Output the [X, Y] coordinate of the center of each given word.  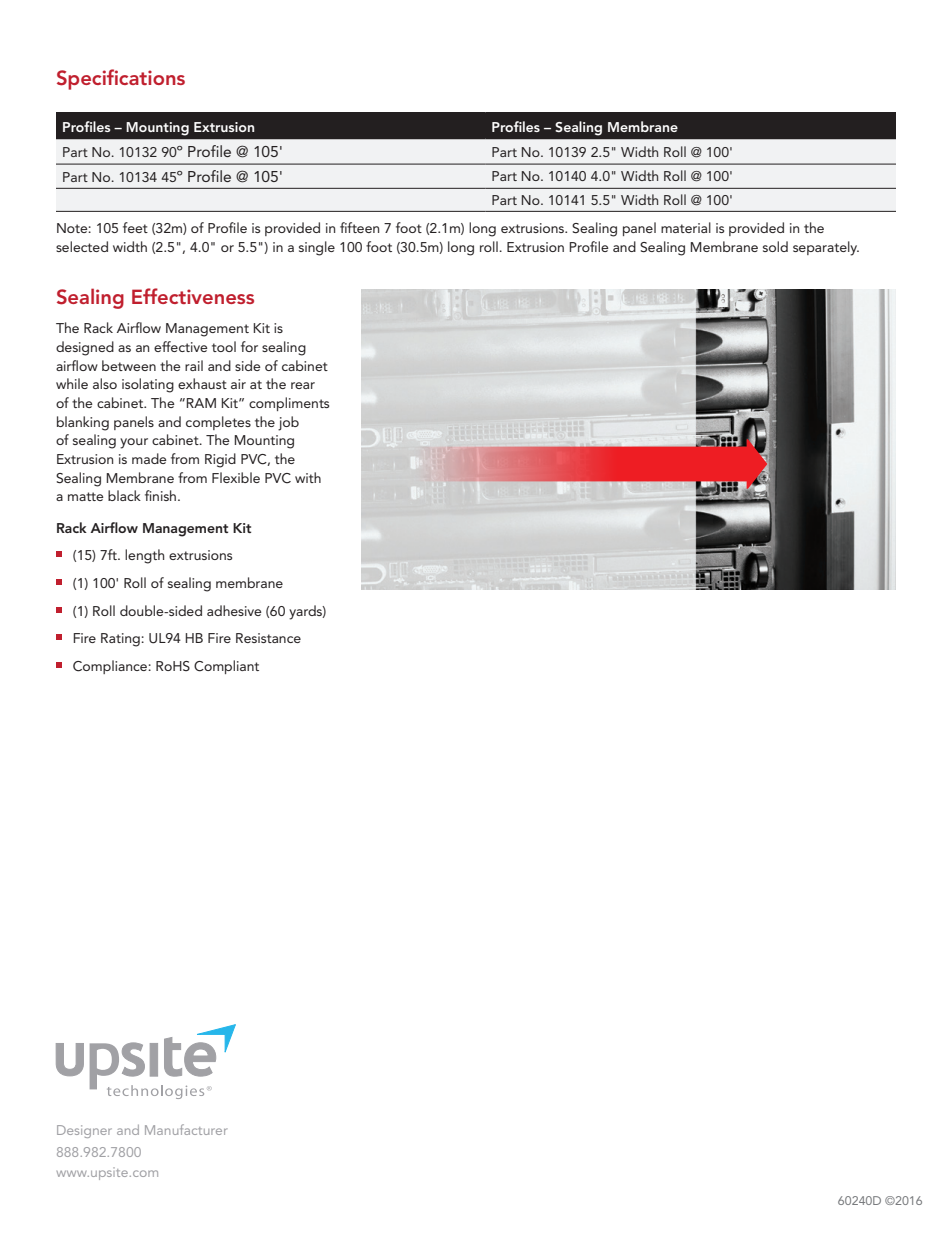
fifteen [359, 227]
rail [194, 365]
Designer [84, 1131]
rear [303, 385]
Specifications [121, 79]
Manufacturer [186, 1129]
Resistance [268, 638]
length [144, 556]
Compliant [226, 667]
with [308, 477]
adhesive [234, 610]
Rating [121, 640]
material [686, 227]
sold [775, 246]
